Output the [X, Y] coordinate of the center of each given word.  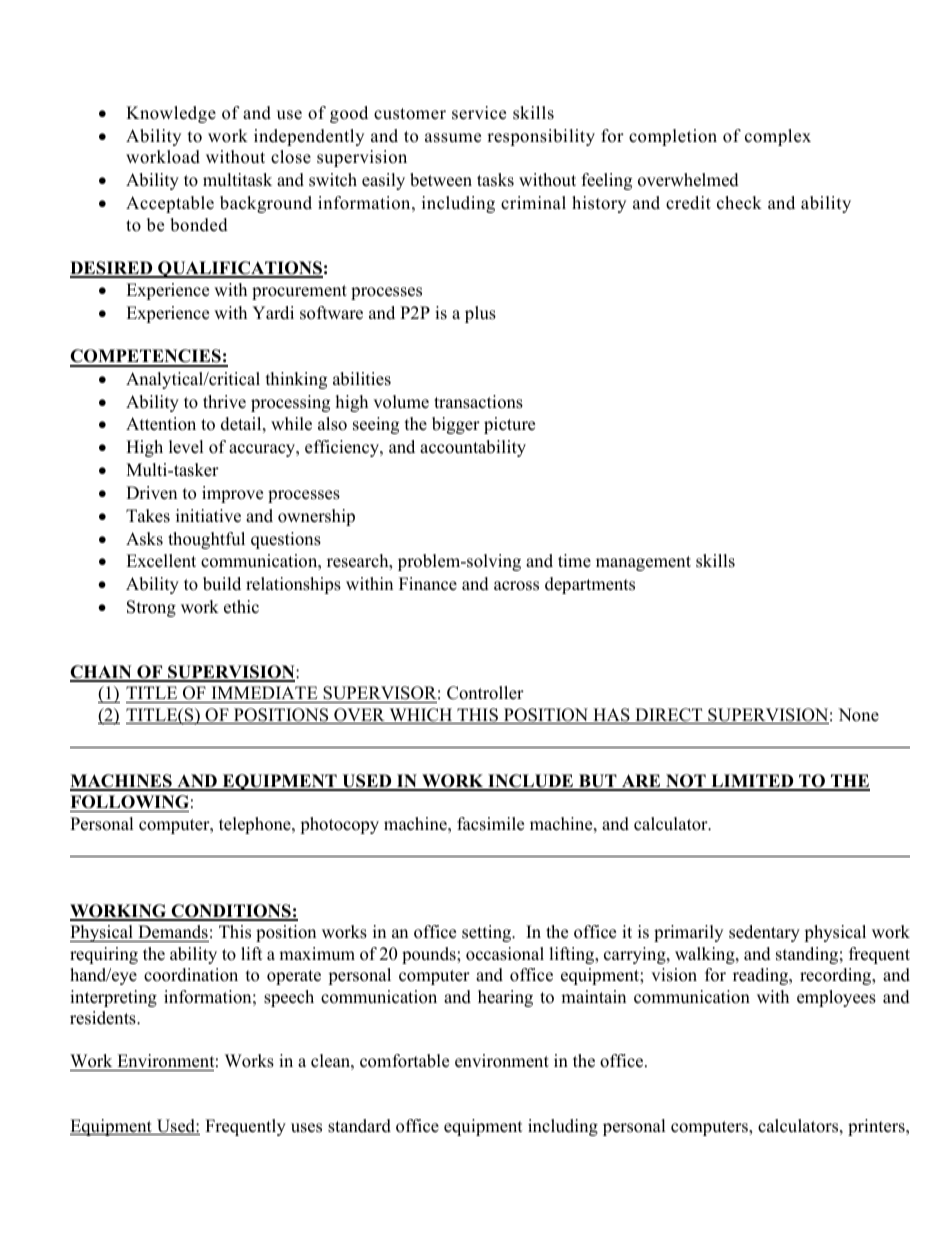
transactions [478, 402]
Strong [151, 608]
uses [306, 1128]
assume [453, 138]
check [739, 203]
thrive [224, 402]
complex [778, 137]
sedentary [764, 933]
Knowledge [171, 114]
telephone [256, 825]
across [516, 586]
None [858, 715]
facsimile [490, 824]
